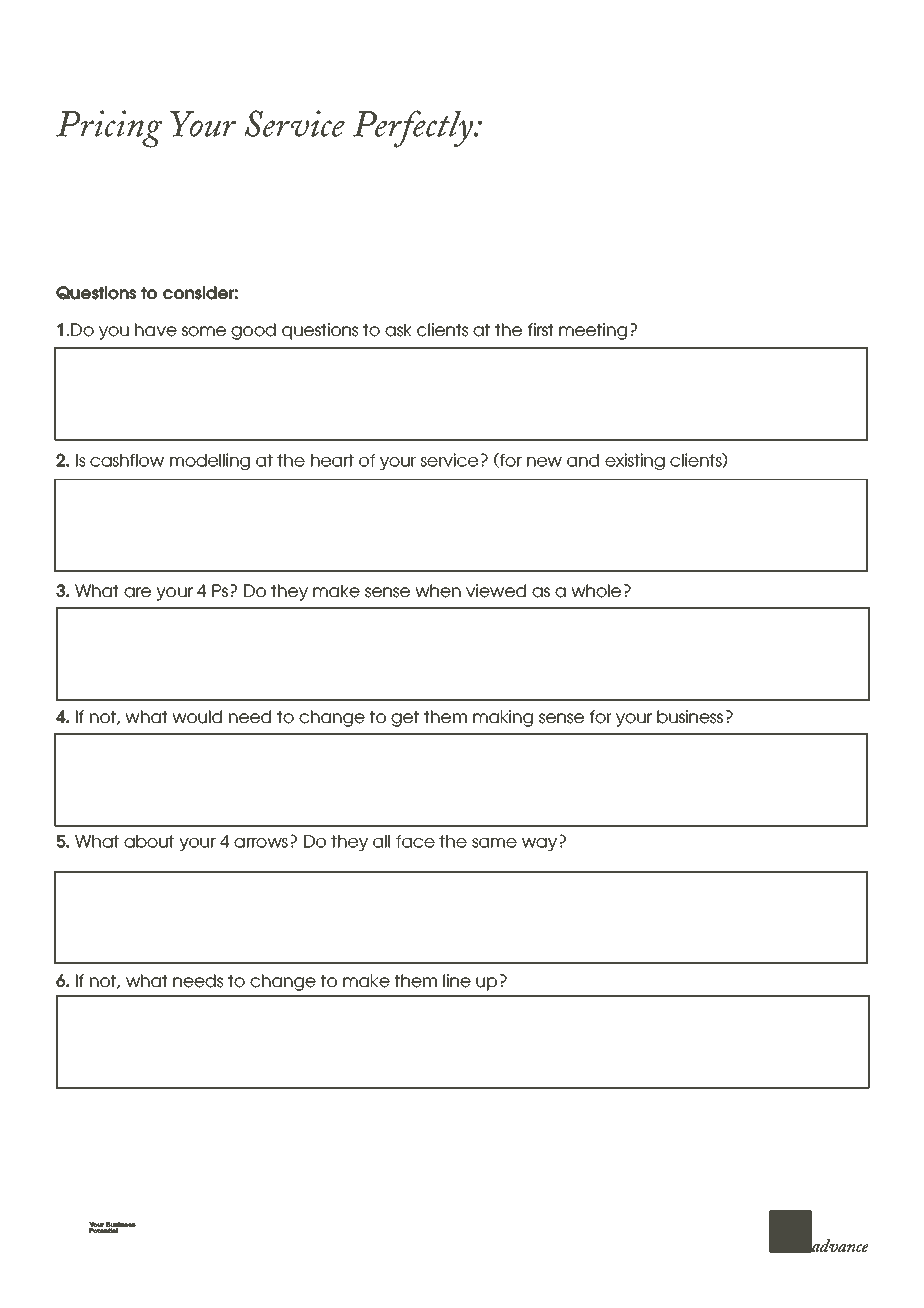 This screenshot has width=924, height=1308. I want to click on when, so click(438, 591).
